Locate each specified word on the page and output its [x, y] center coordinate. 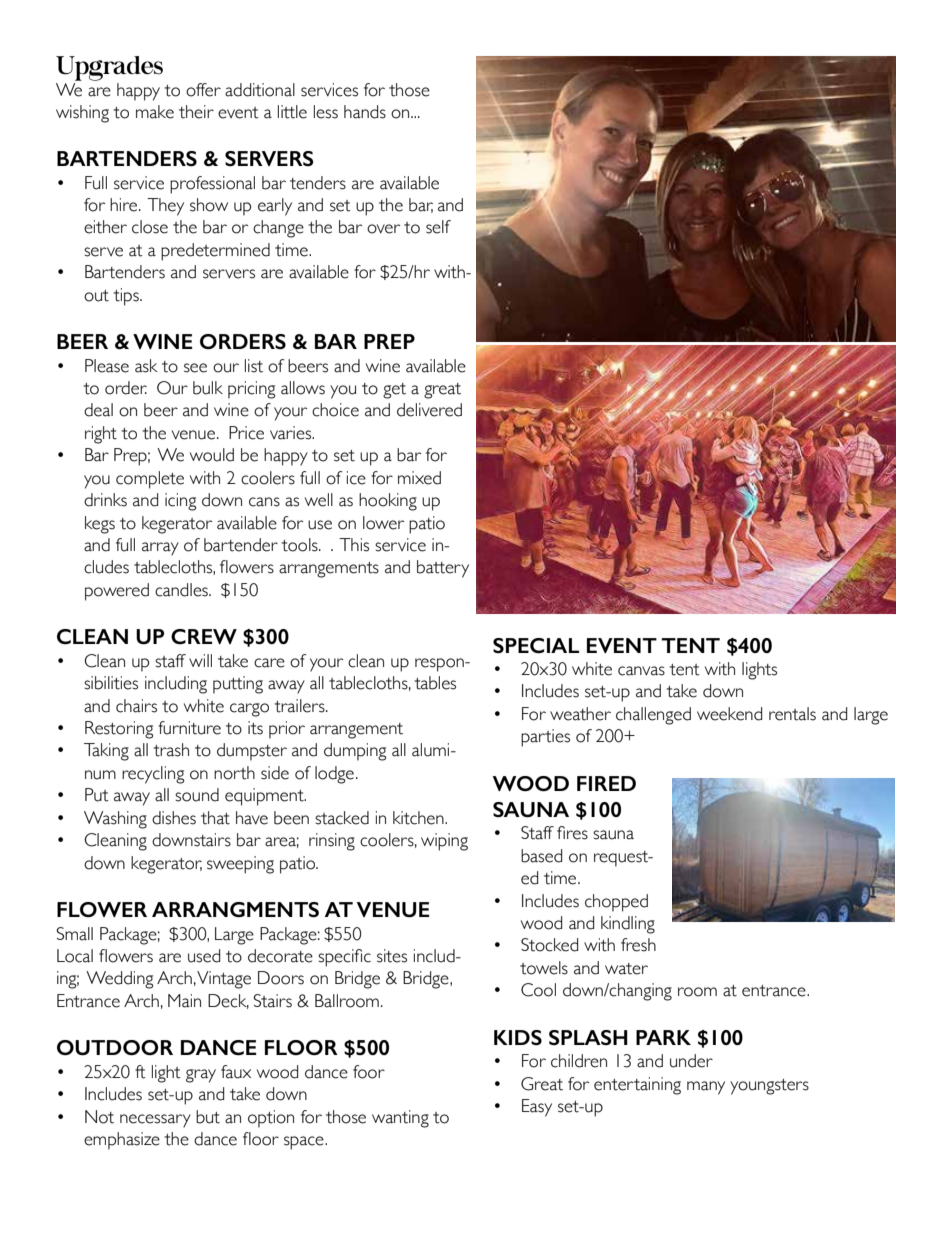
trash [171, 750]
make [155, 112]
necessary [155, 1121]
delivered [429, 410]
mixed [419, 478]
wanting [400, 1119]
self [438, 227]
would [212, 455]
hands [365, 112]
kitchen [419, 818]
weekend [729, 714]
